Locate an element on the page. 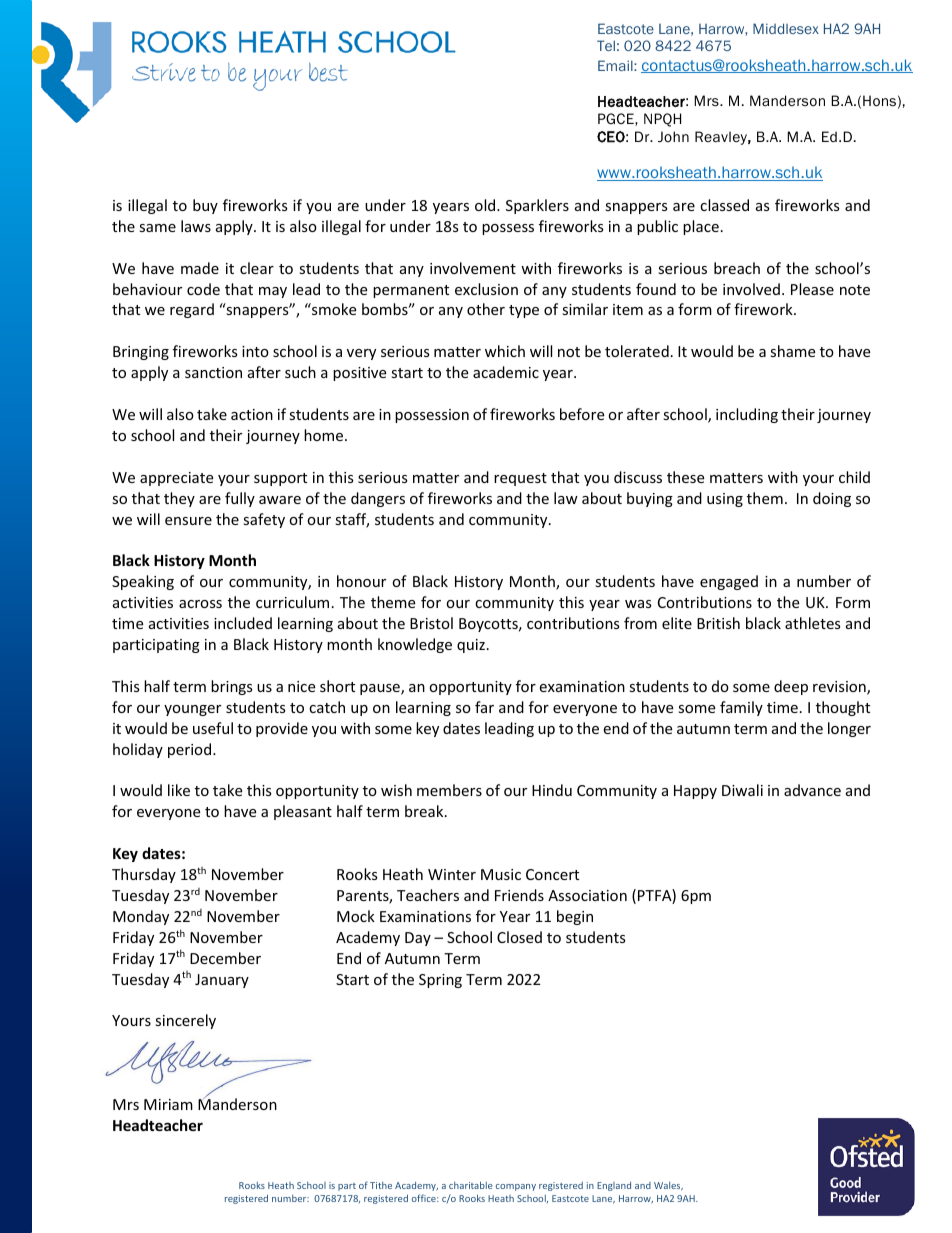 The width and height of the document is (952, 1233). Closed is located at coordinates (519, 937).
